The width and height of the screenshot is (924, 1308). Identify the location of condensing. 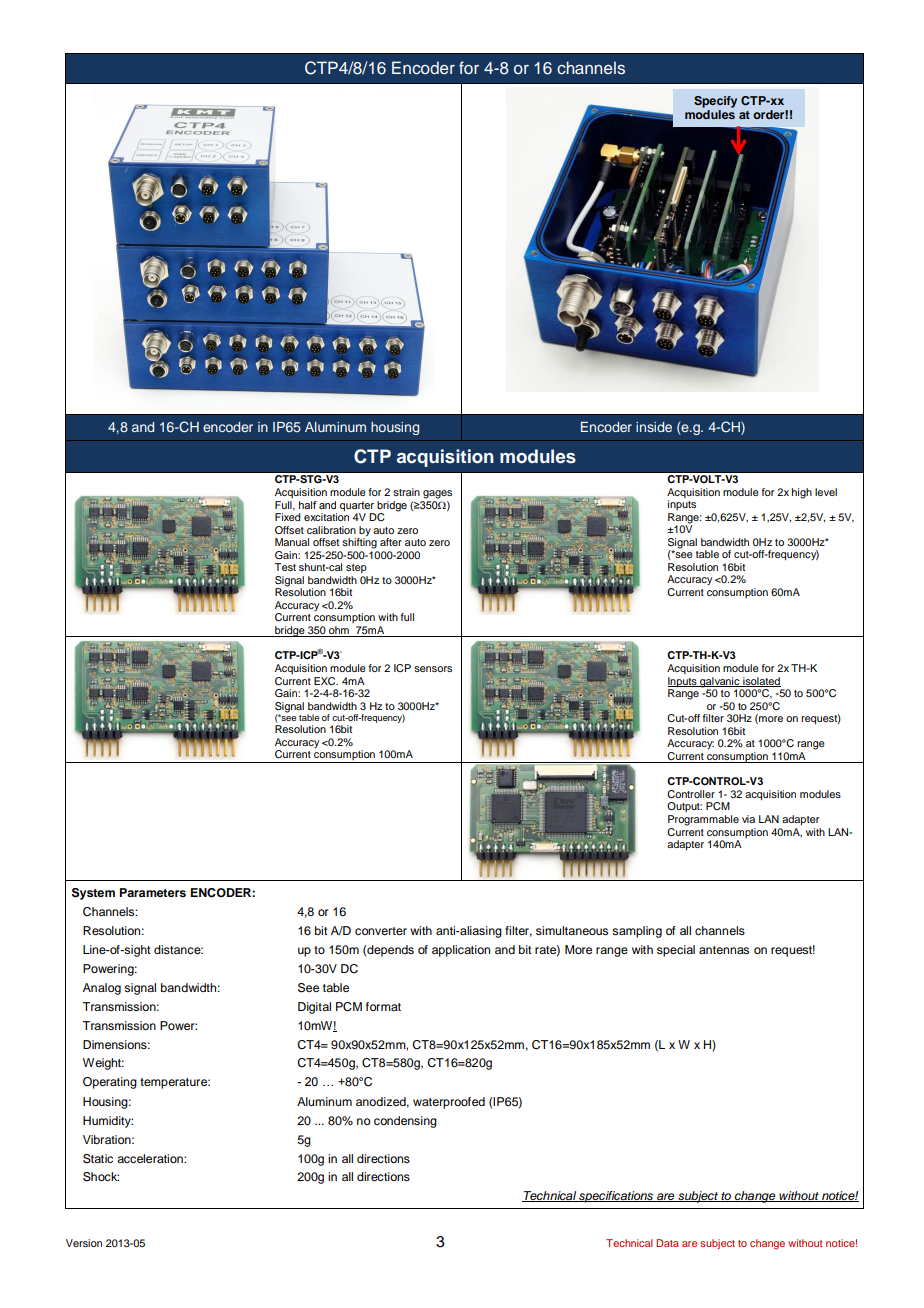
(405, 1122).
